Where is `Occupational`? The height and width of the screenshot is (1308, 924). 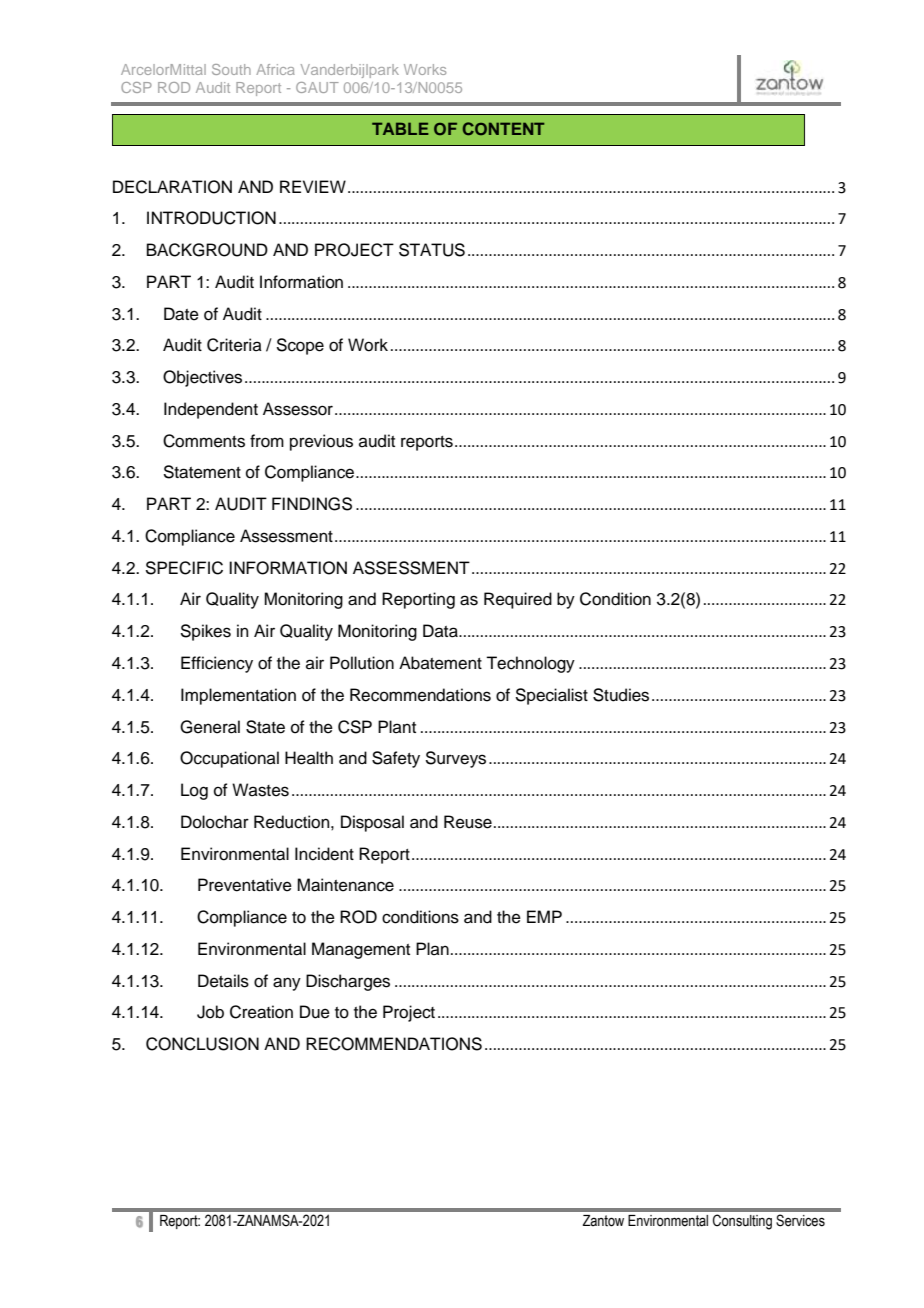 Occupational is located at coordinates (229, 759).
